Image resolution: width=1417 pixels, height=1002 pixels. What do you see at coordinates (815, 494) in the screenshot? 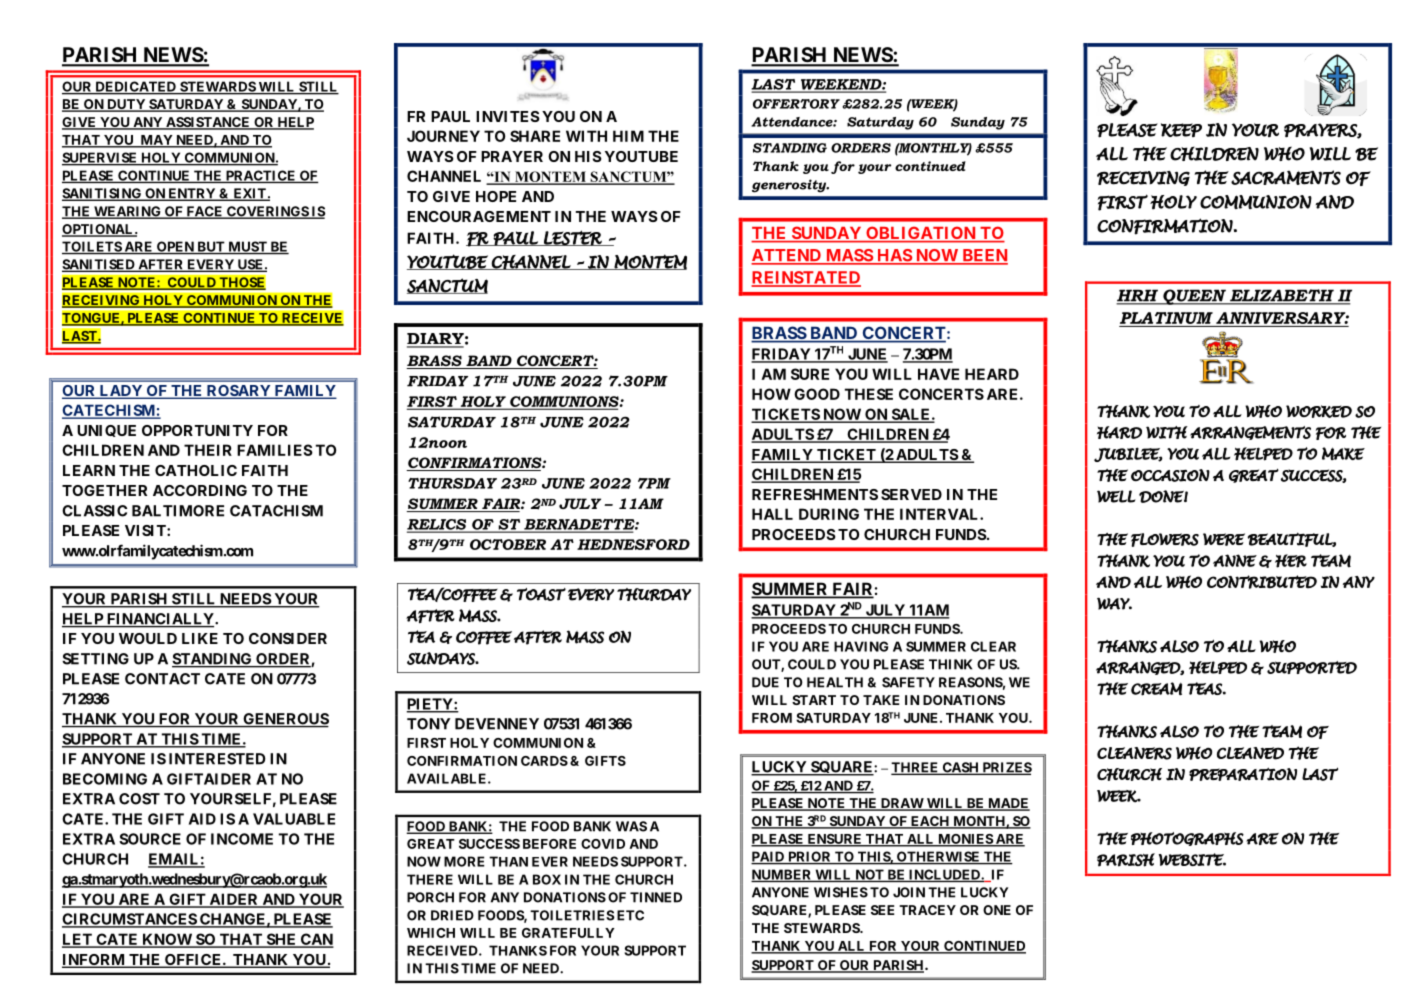
I see `REFRESHMENTS` at bounding box center [815, 494].
